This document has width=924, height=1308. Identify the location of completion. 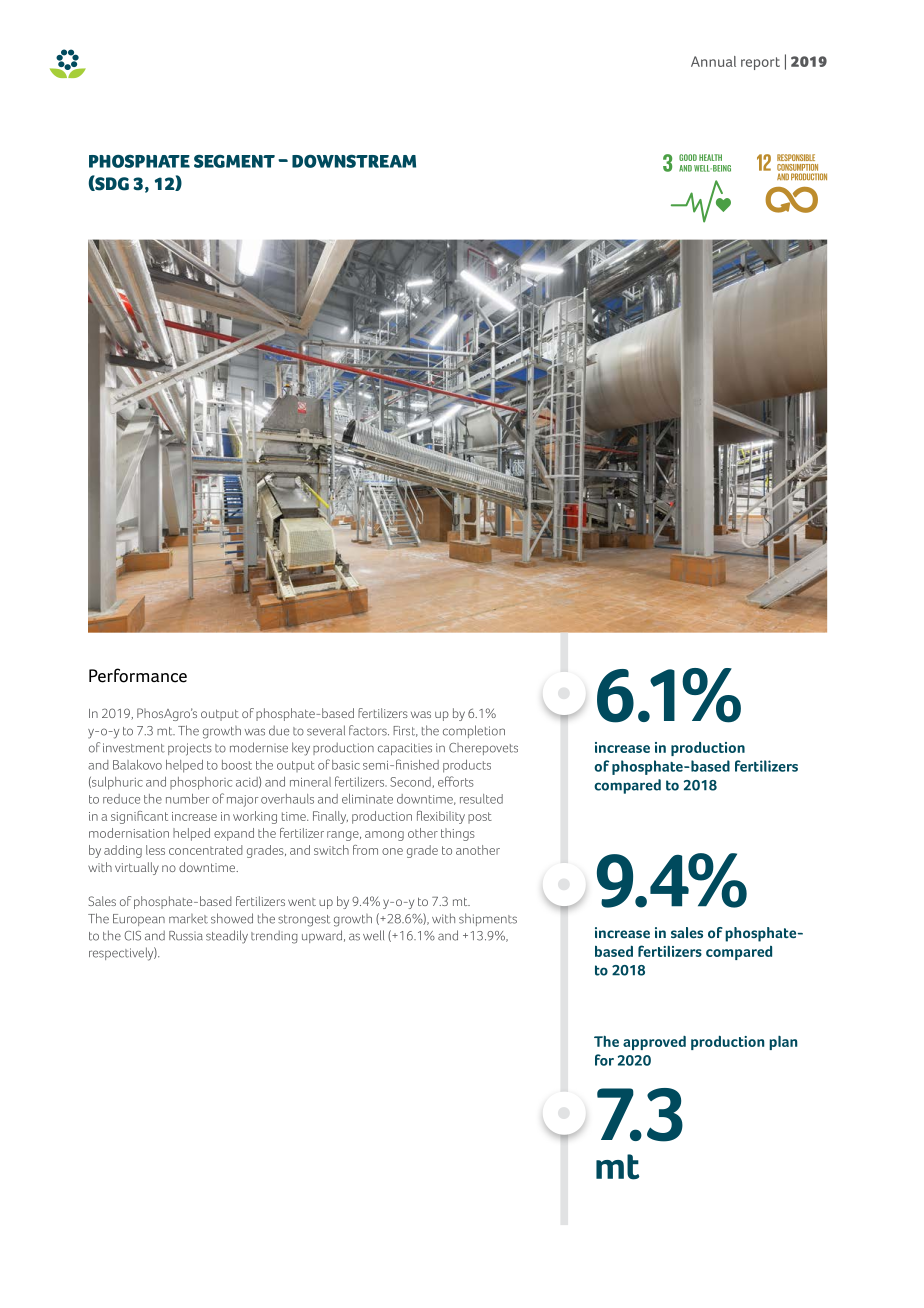
(474, 731).
